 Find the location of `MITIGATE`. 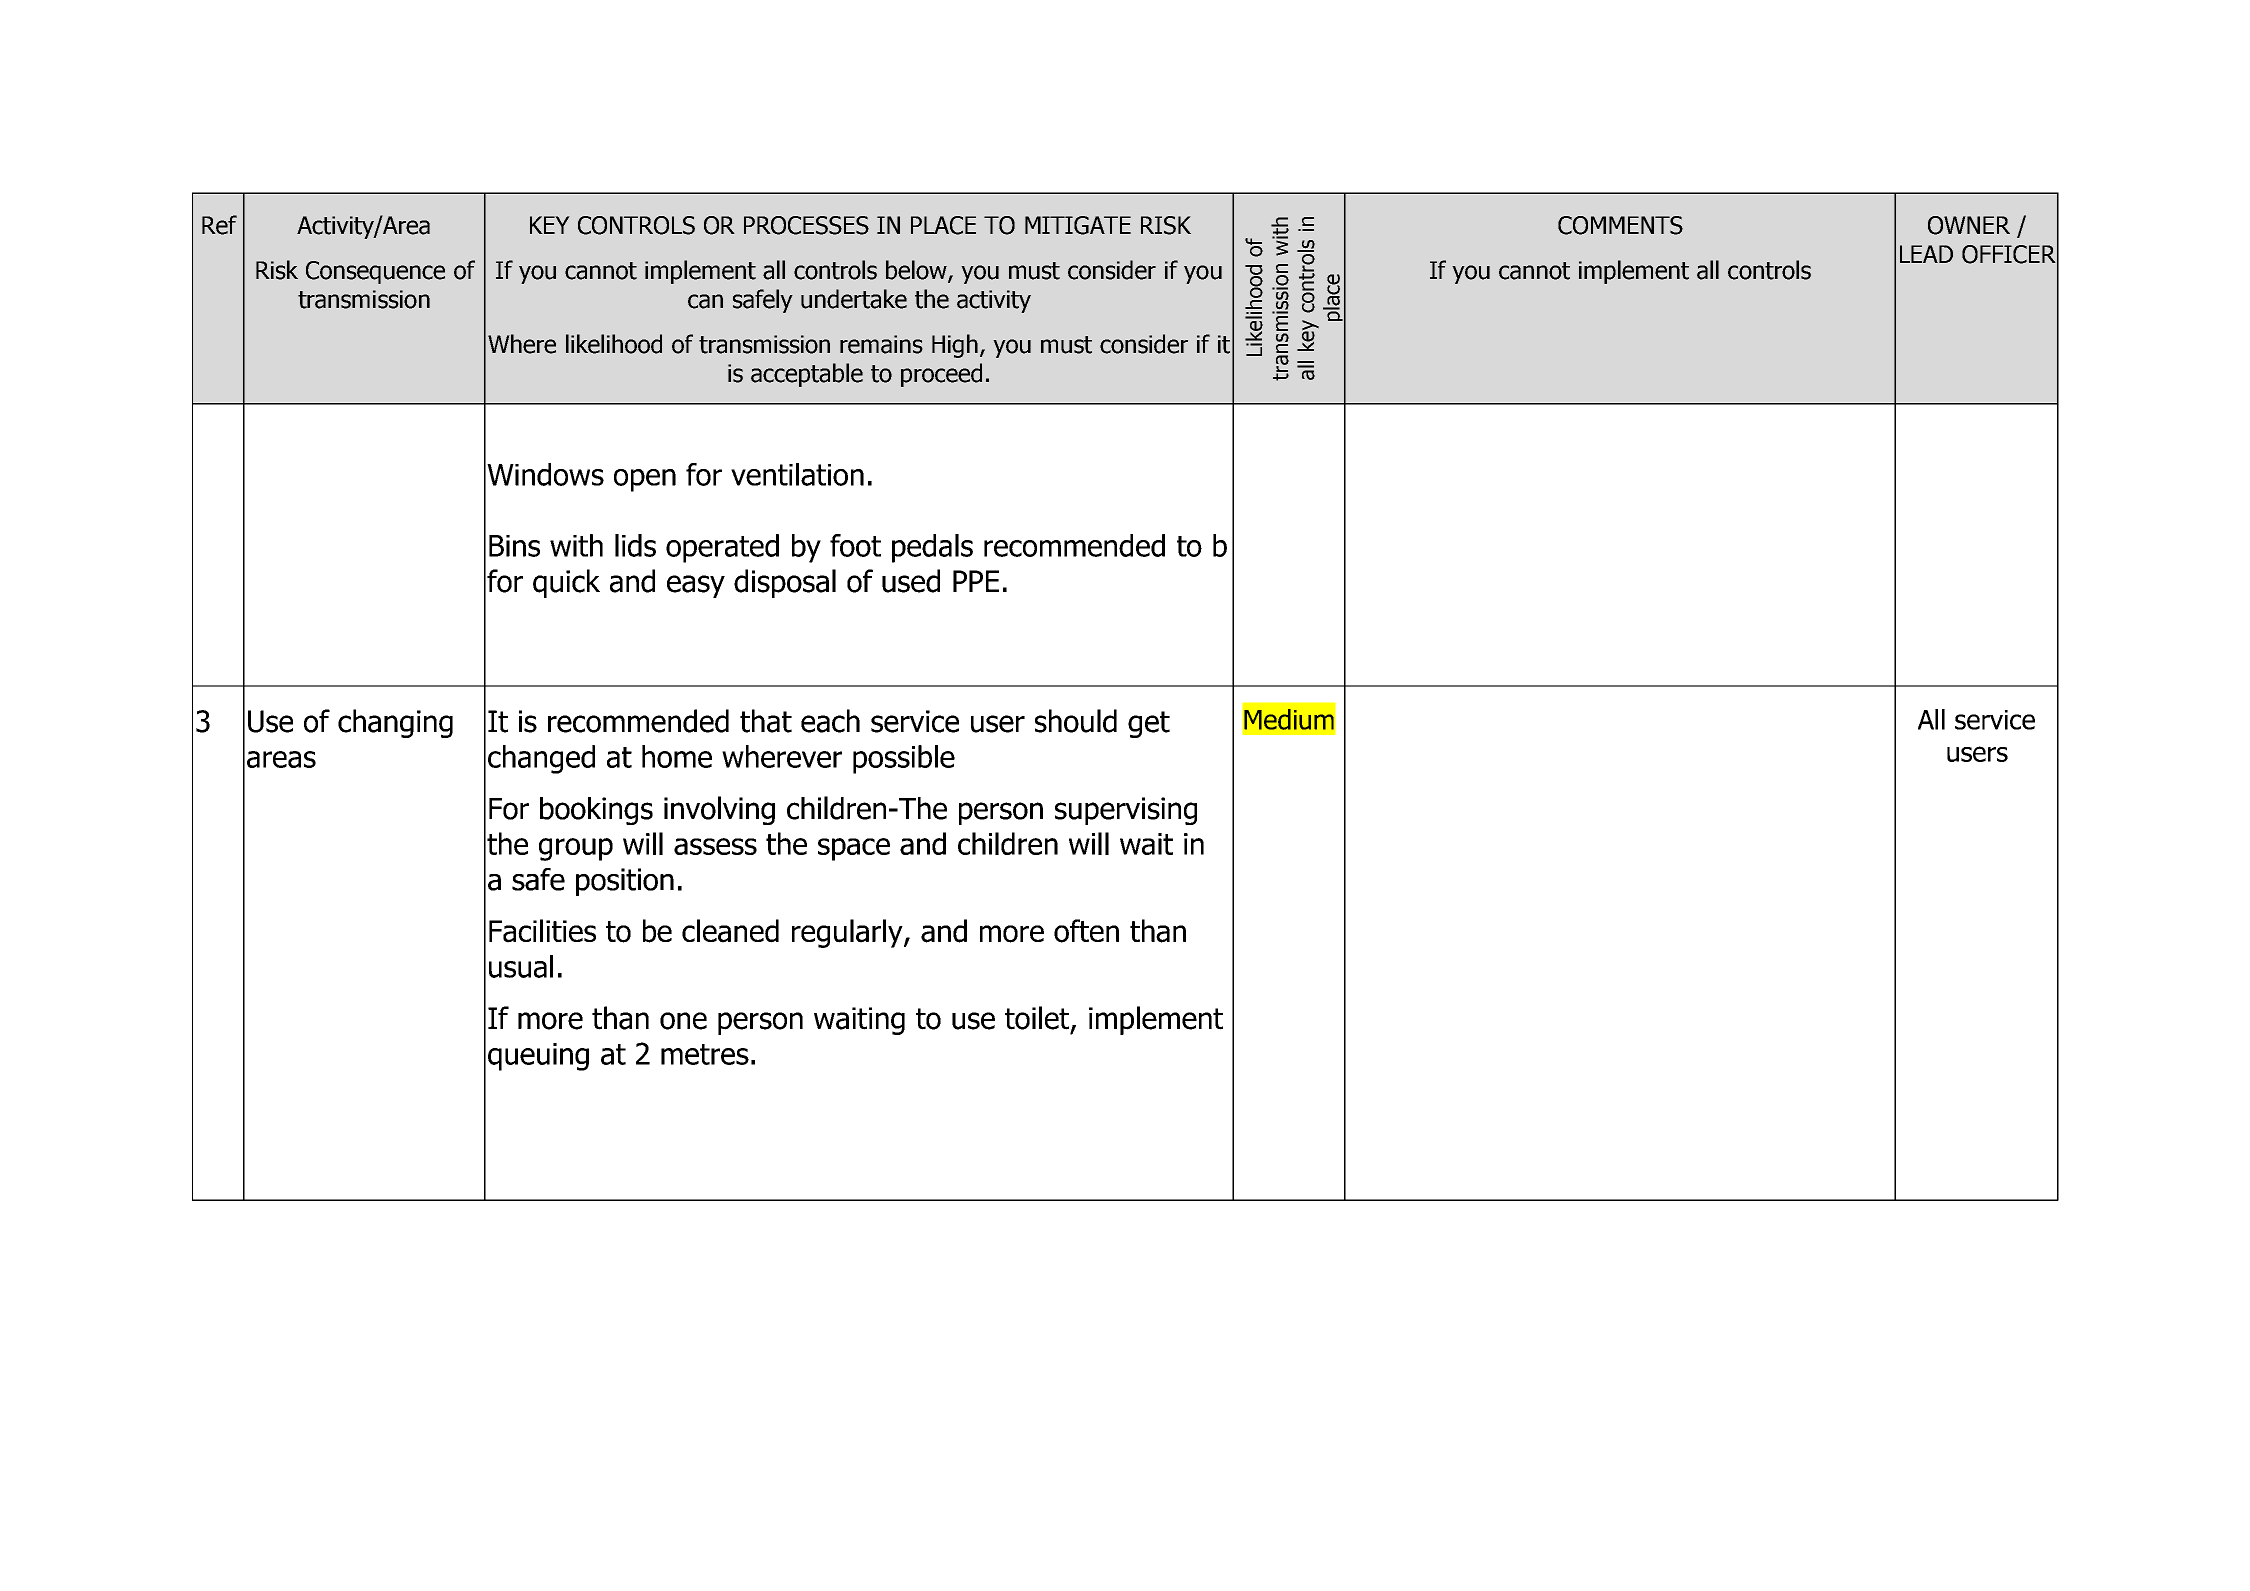

MITIGATE is located at coordinates (1078, 225).
